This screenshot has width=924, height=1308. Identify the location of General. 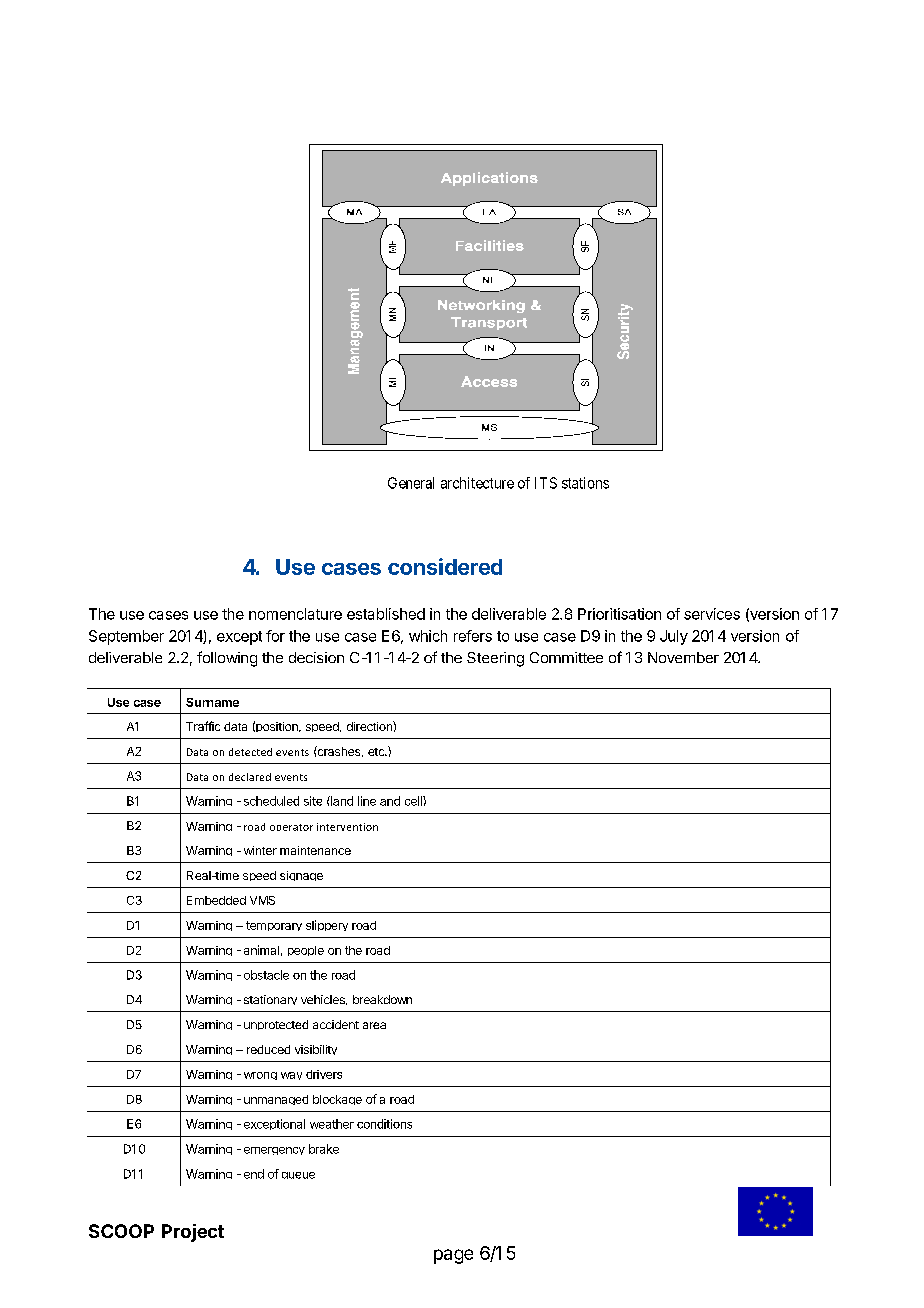
(411, 483).
